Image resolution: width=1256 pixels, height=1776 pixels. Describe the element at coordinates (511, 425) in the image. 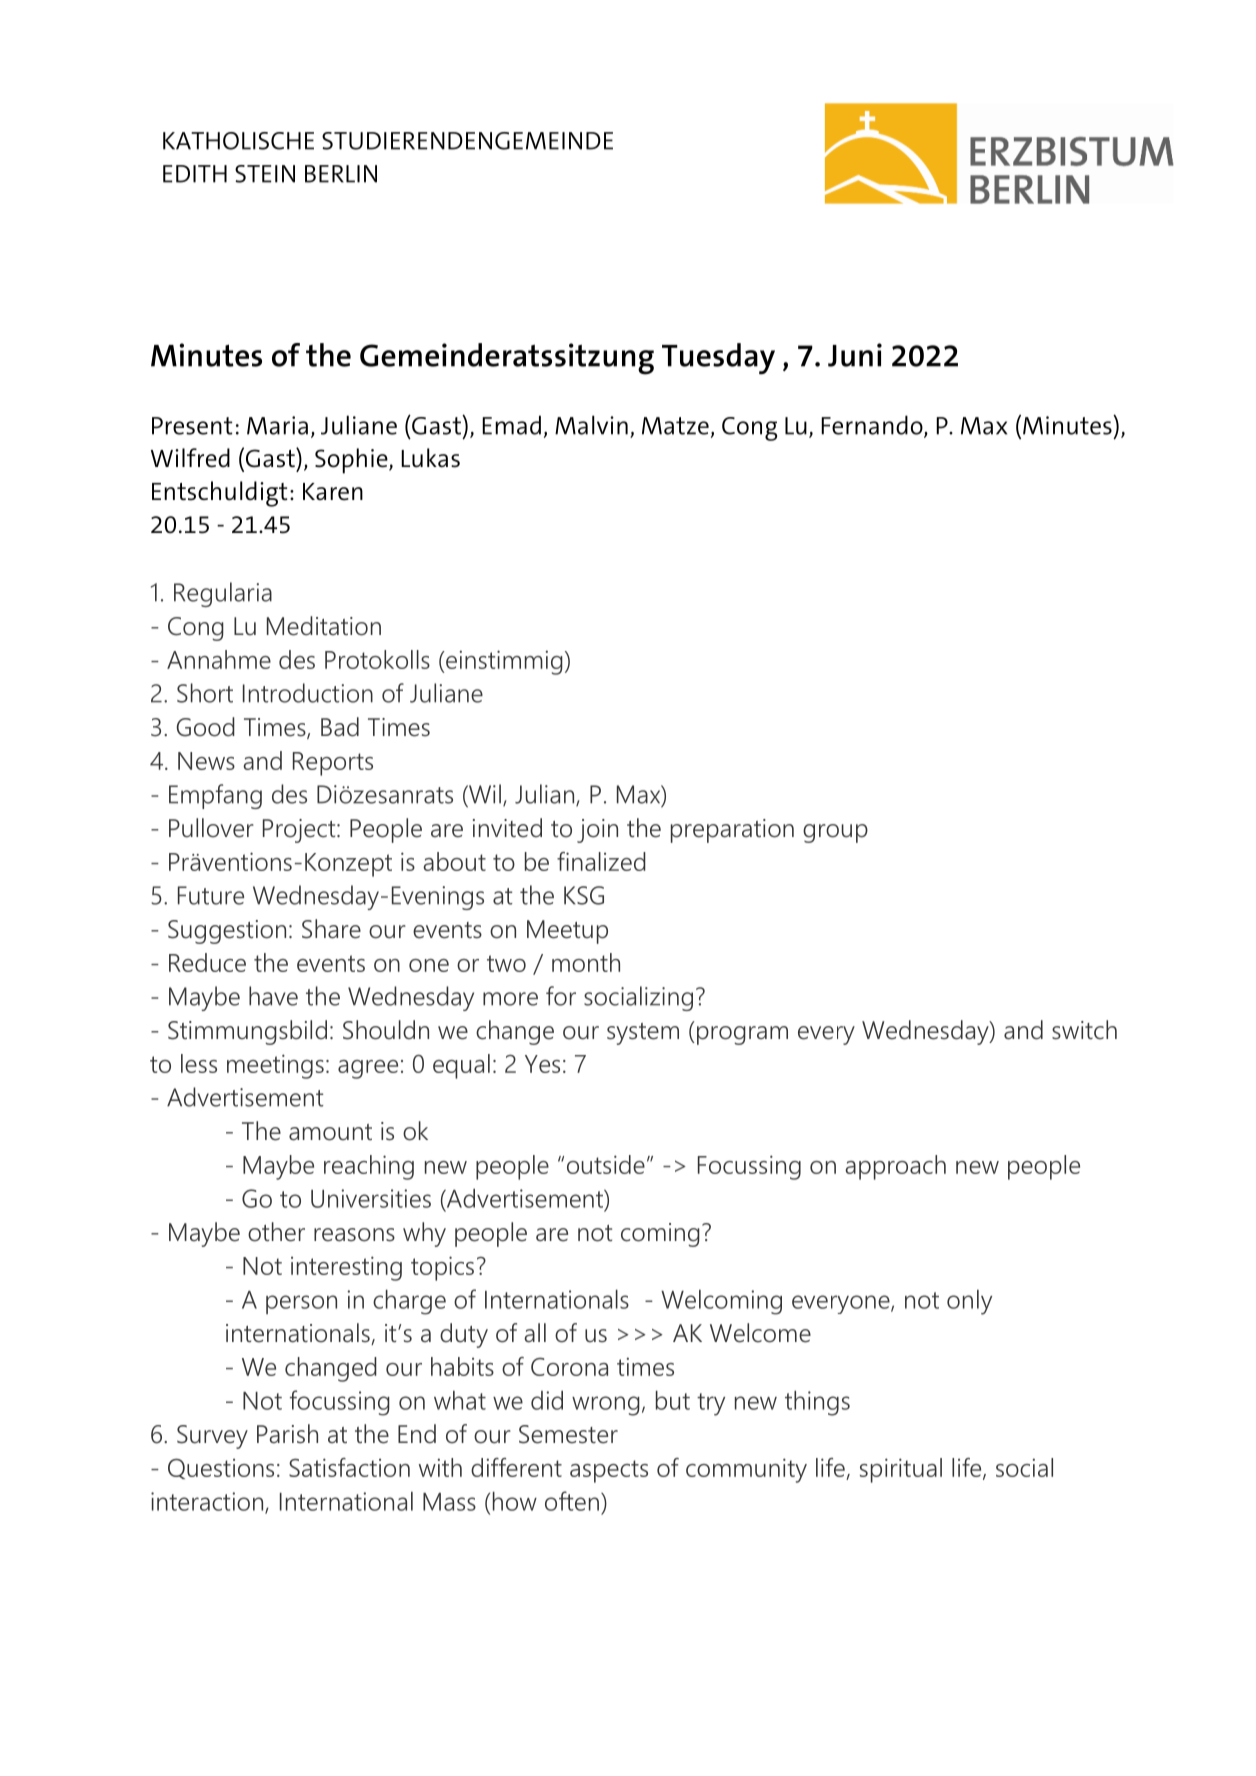

I see `Emad` at that location.
